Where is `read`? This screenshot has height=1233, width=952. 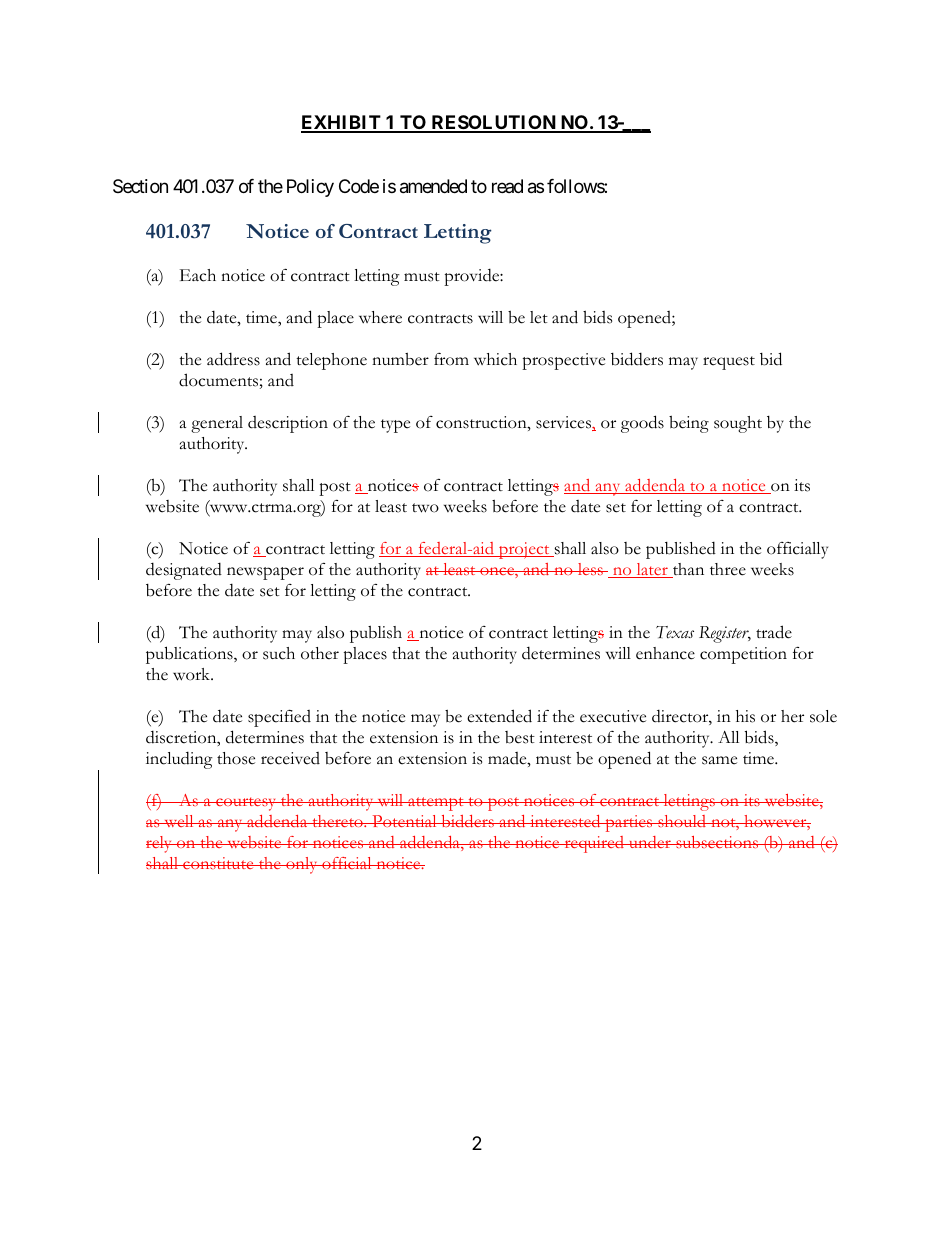 read is located at coordinates (507, 186).
